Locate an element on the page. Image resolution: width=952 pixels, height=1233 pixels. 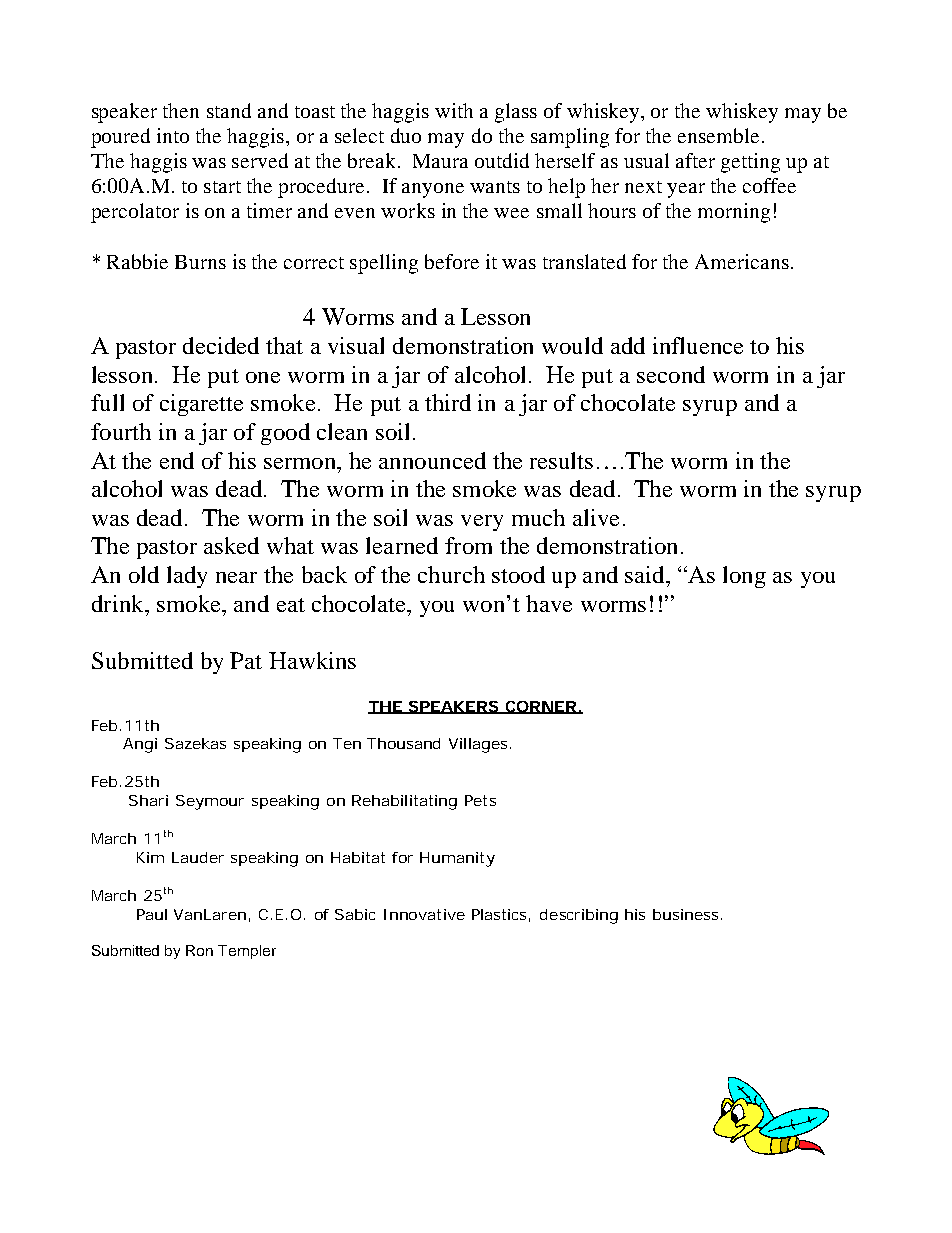
second is located at coordinates (671, 374).
